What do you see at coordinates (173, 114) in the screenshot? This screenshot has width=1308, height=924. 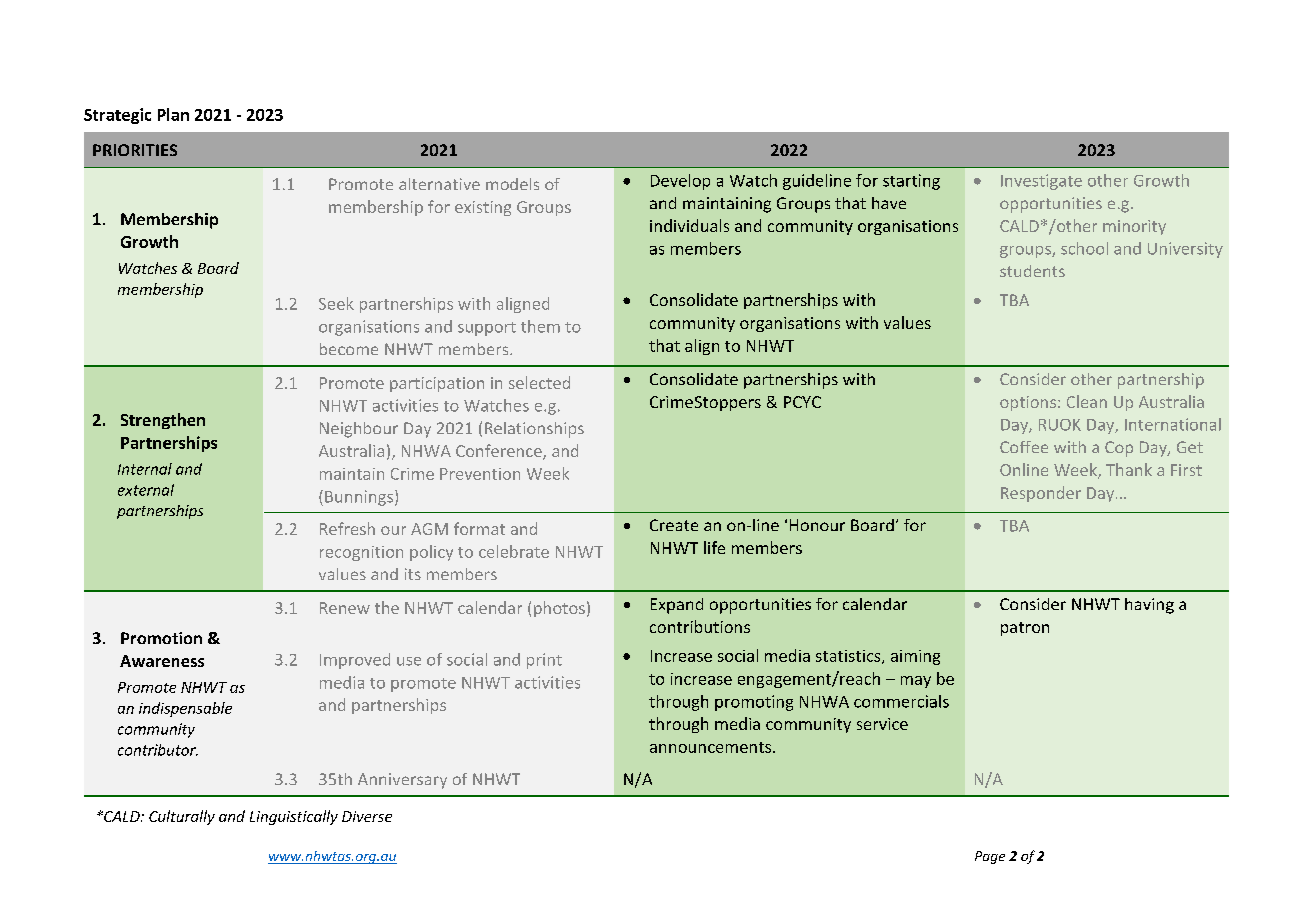 I see `Plan` at bounding box center [173, 114].
